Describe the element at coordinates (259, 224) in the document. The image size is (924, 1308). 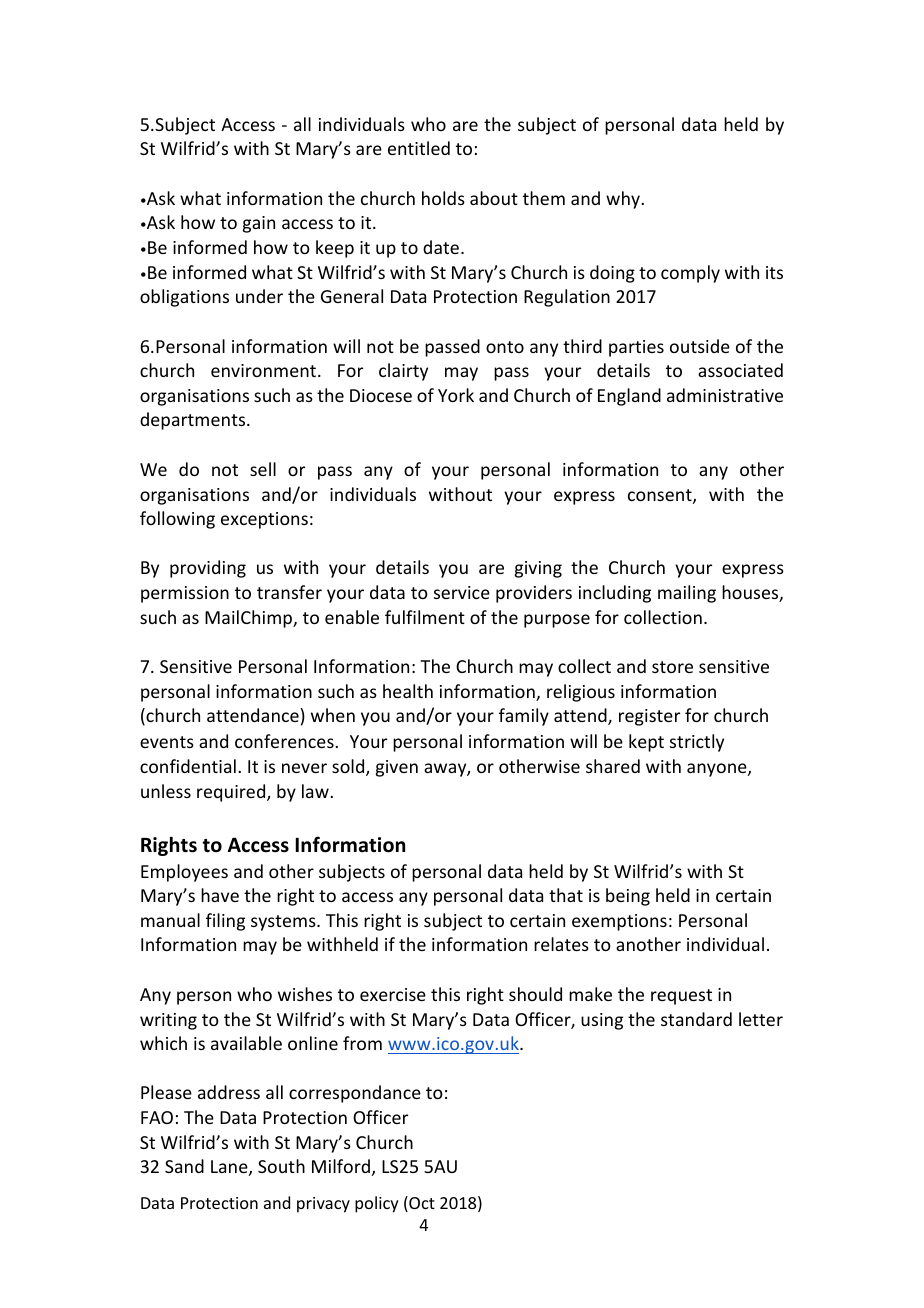
I see `gain` at that location.
